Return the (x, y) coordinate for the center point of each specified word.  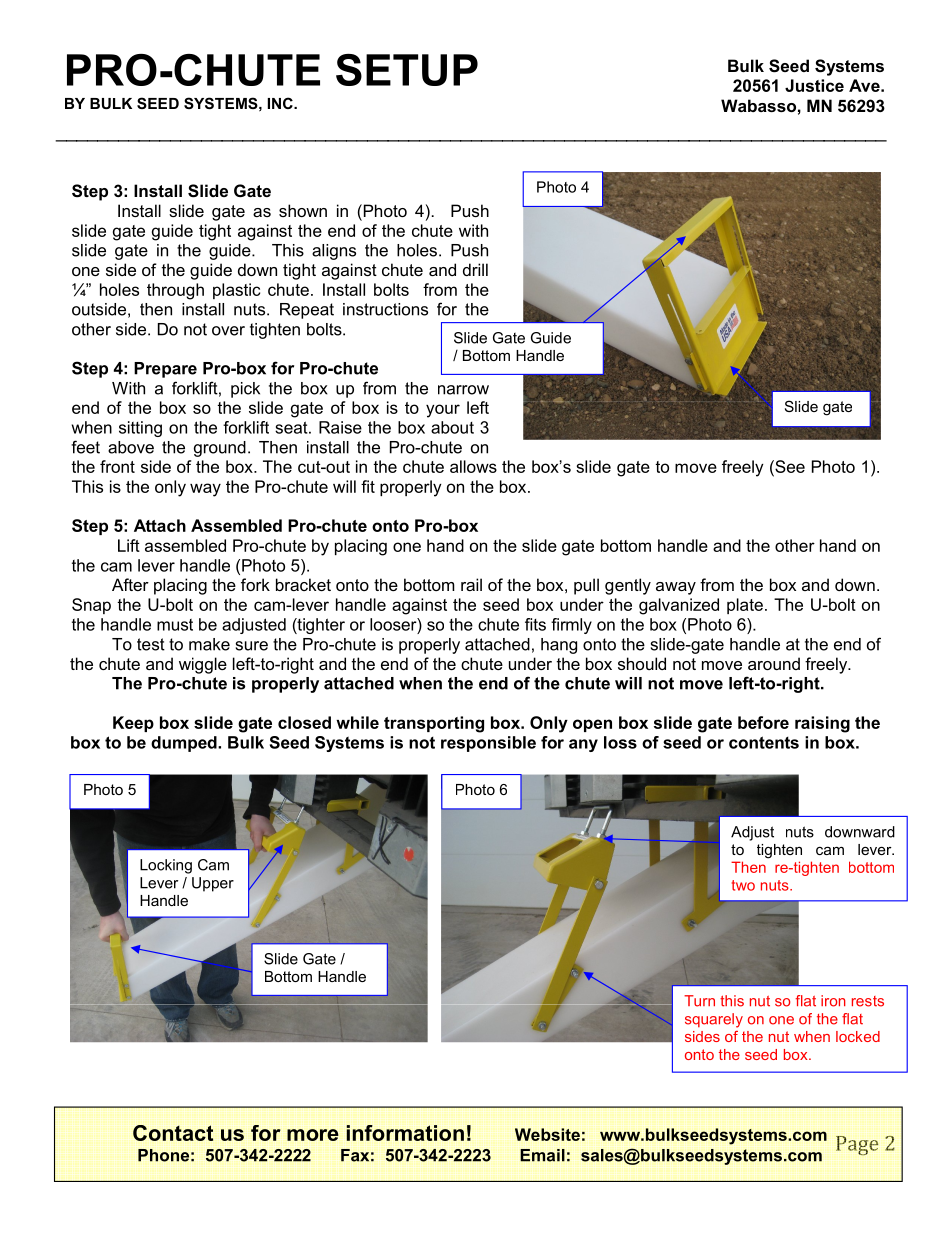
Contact (173, 1133)
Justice (814, 85)
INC (281, 103)
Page (857, 1145)
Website (547, 1134)
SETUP (407, 70)
